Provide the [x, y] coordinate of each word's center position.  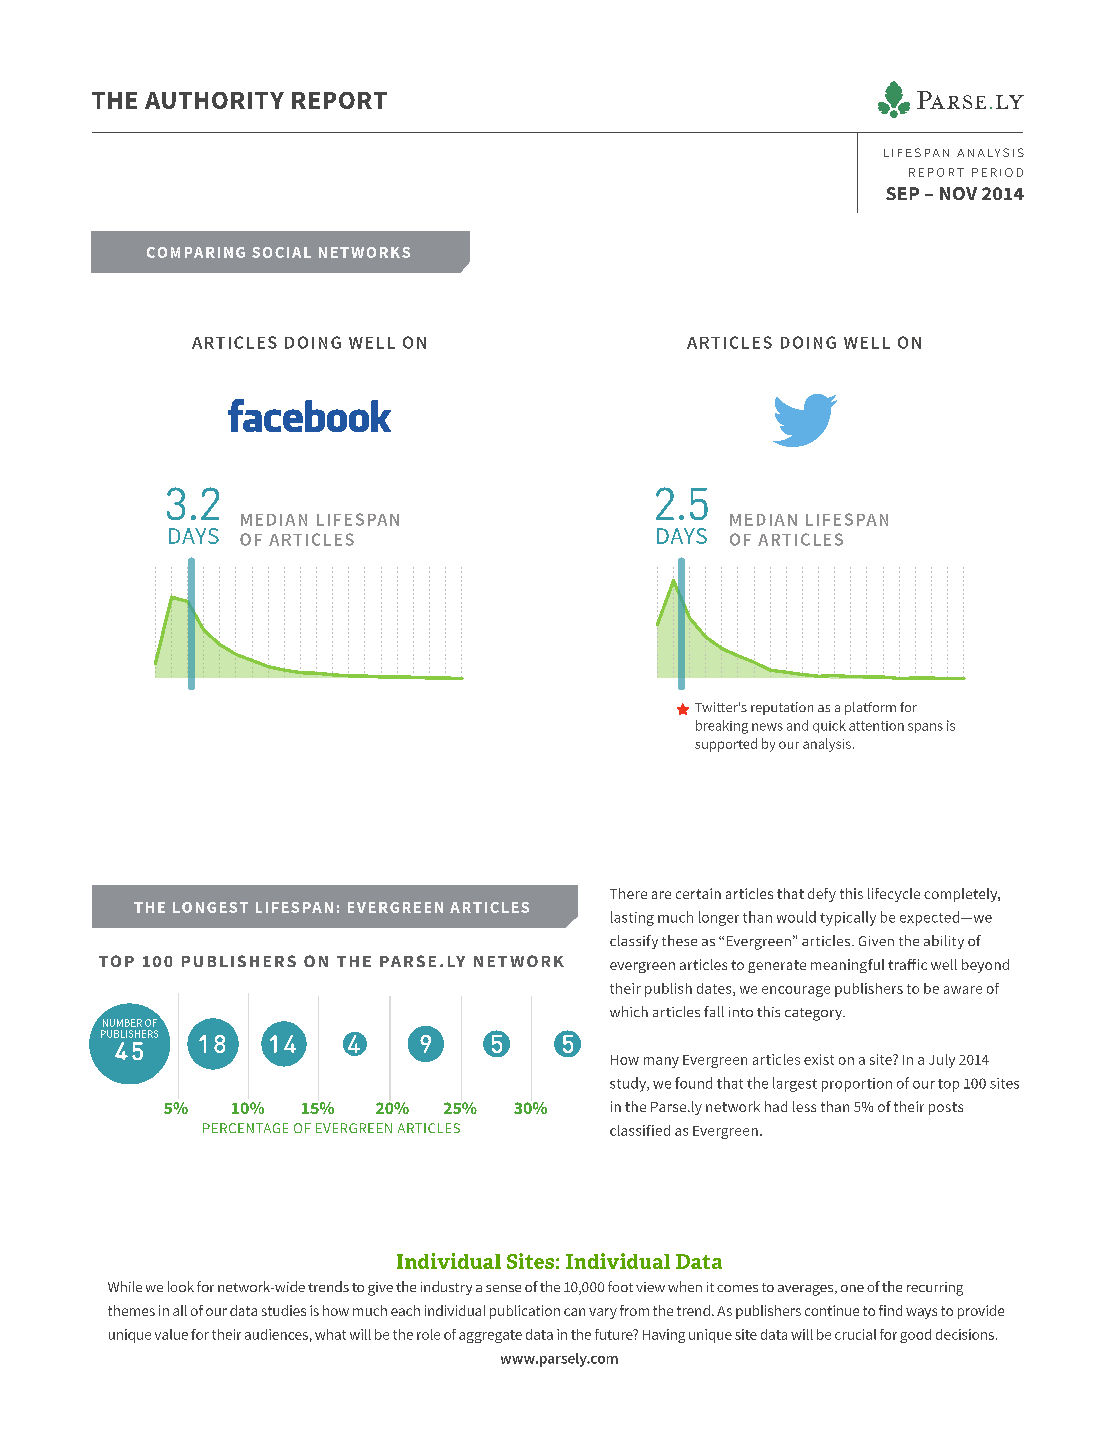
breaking [722, 727]
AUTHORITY [214, 100]
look [181, 1286]
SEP [902, 193]
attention [876, 726]
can [574, 1312]
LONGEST [210, 907]
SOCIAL [281, 252]
